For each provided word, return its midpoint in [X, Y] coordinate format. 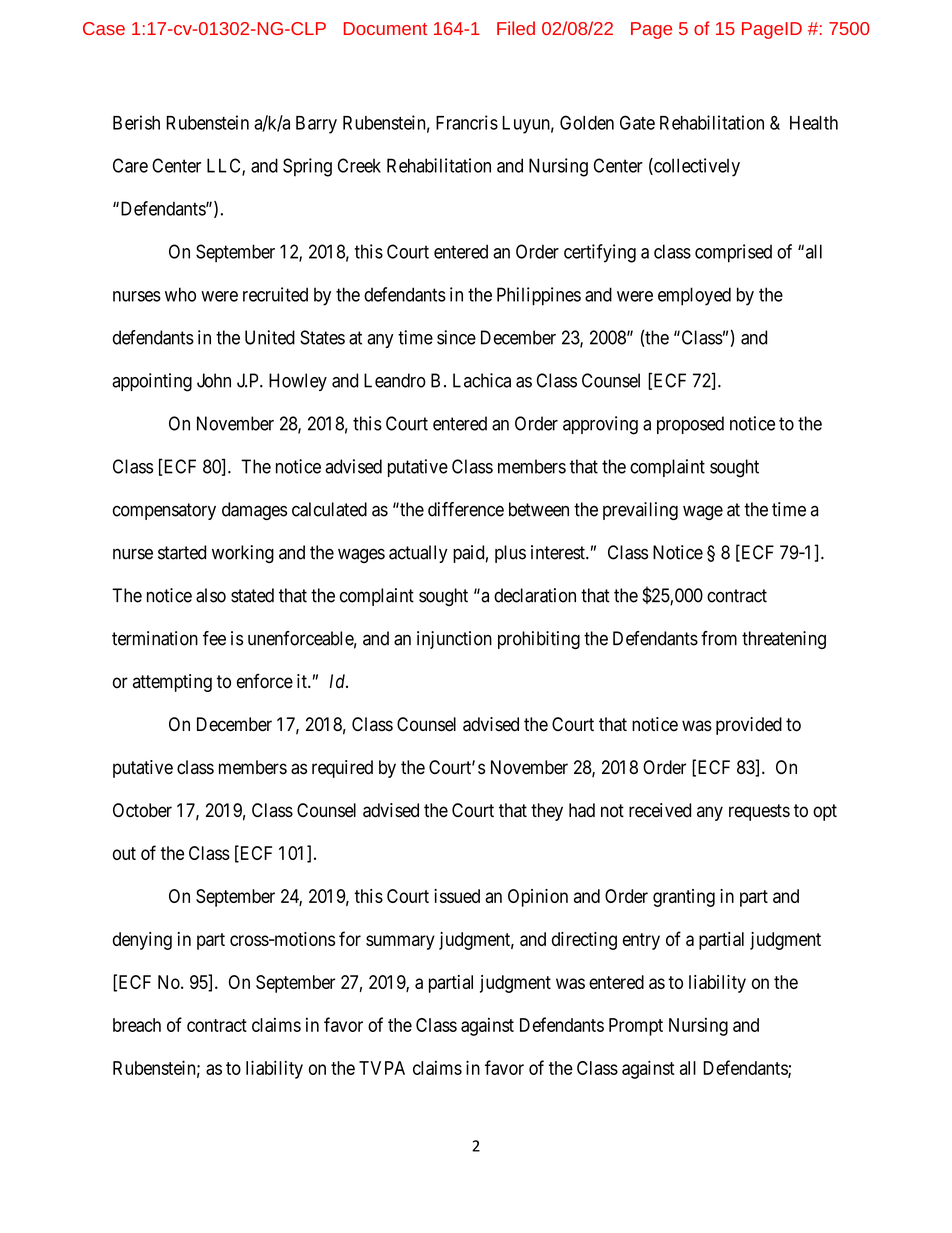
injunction [454, 640]
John [214, 380]
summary [400, 942]
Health [814, 123]
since [456, 337]
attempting [172, 683]
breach [137, 1025]
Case [104, 28]
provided [749, 726]
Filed [516, 28]
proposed [690, 425]
